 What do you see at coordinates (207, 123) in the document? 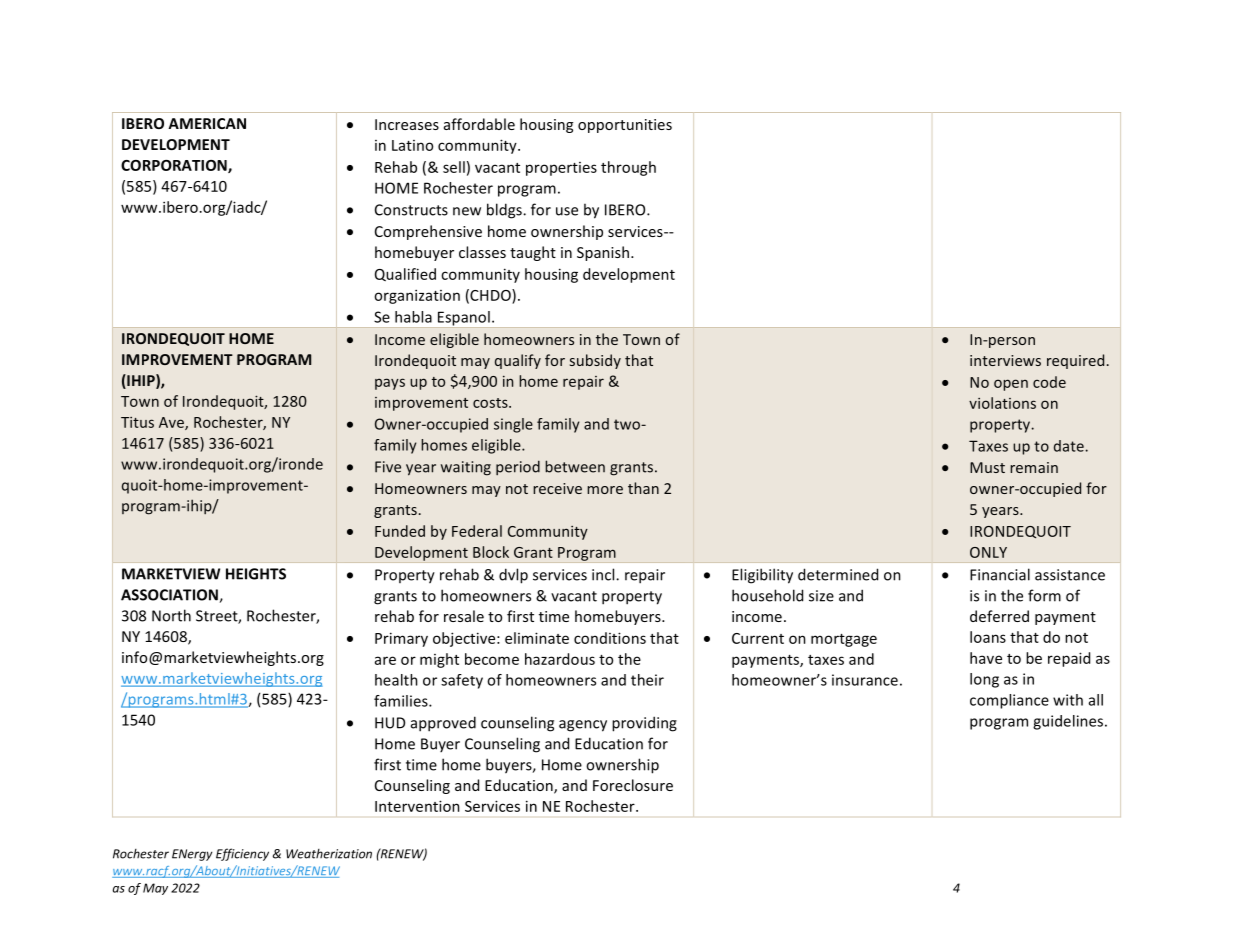
I see `AMERICAN` at bounding box center [207, 123].
